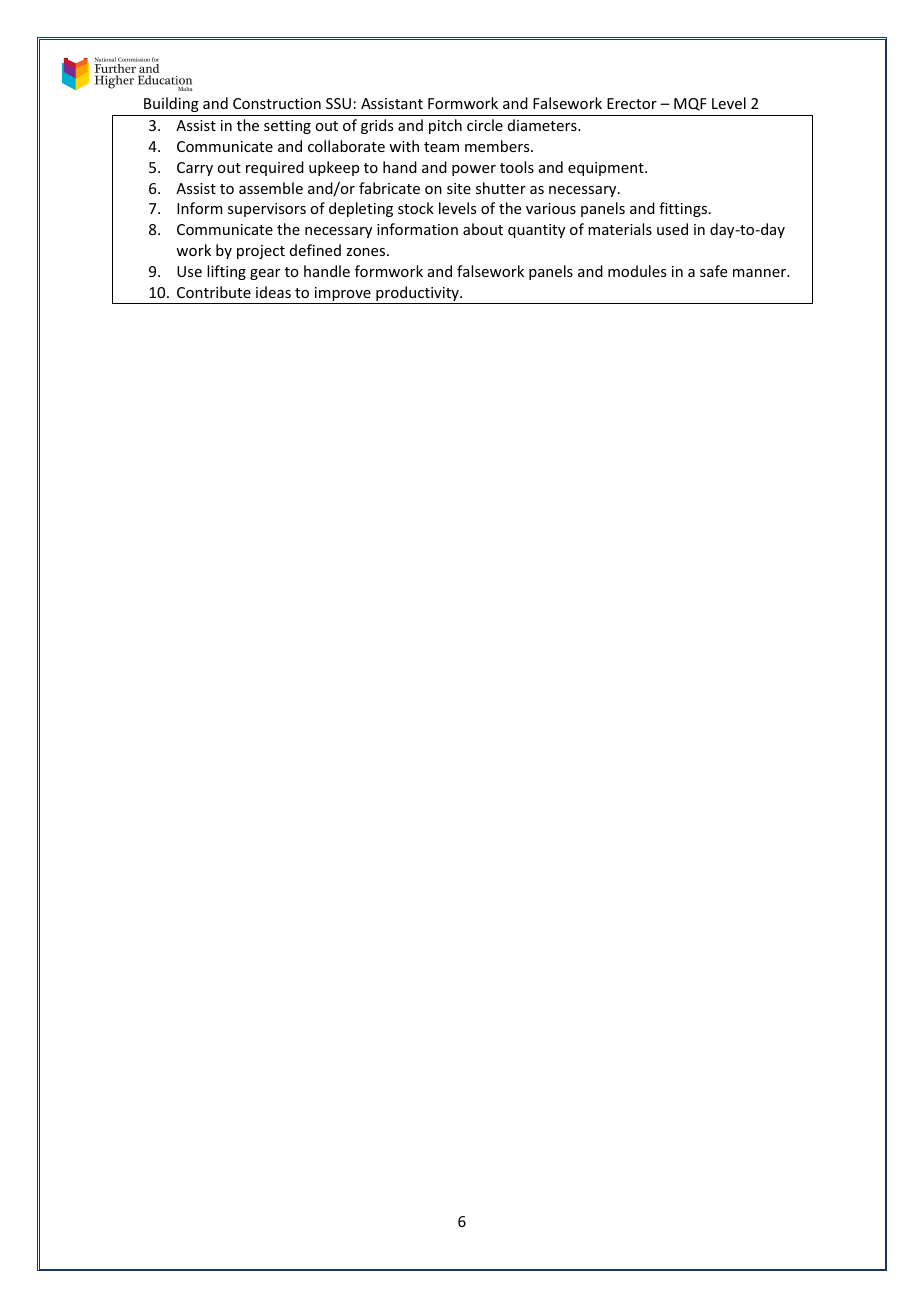 The width and height of the document is (924, 1308). What do you see at coordinates (214, 292) in the document?
I see `Contribute` at bounding box center [214, 292].
